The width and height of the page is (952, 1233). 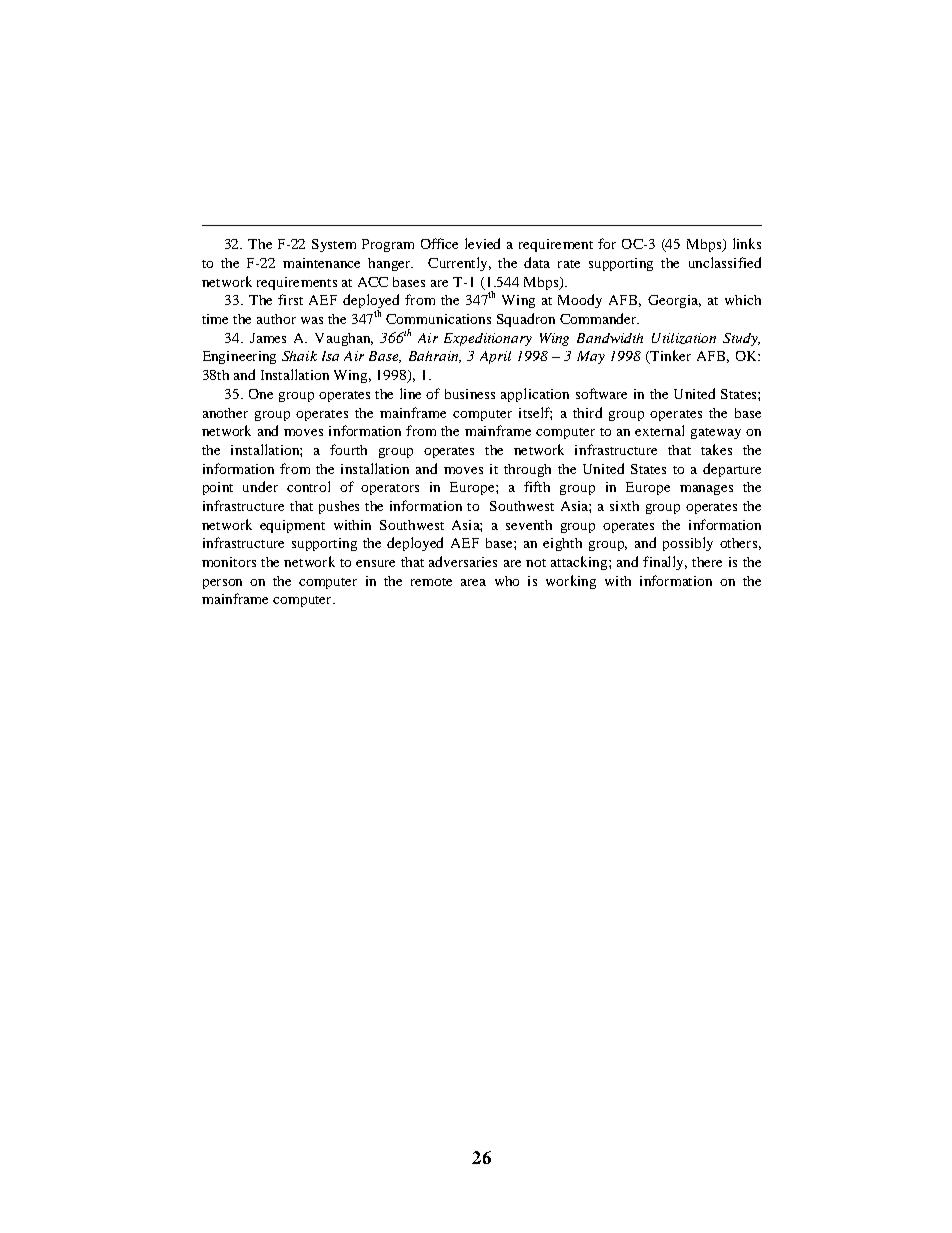 I want to click on area, so click(x=473, y=582).
